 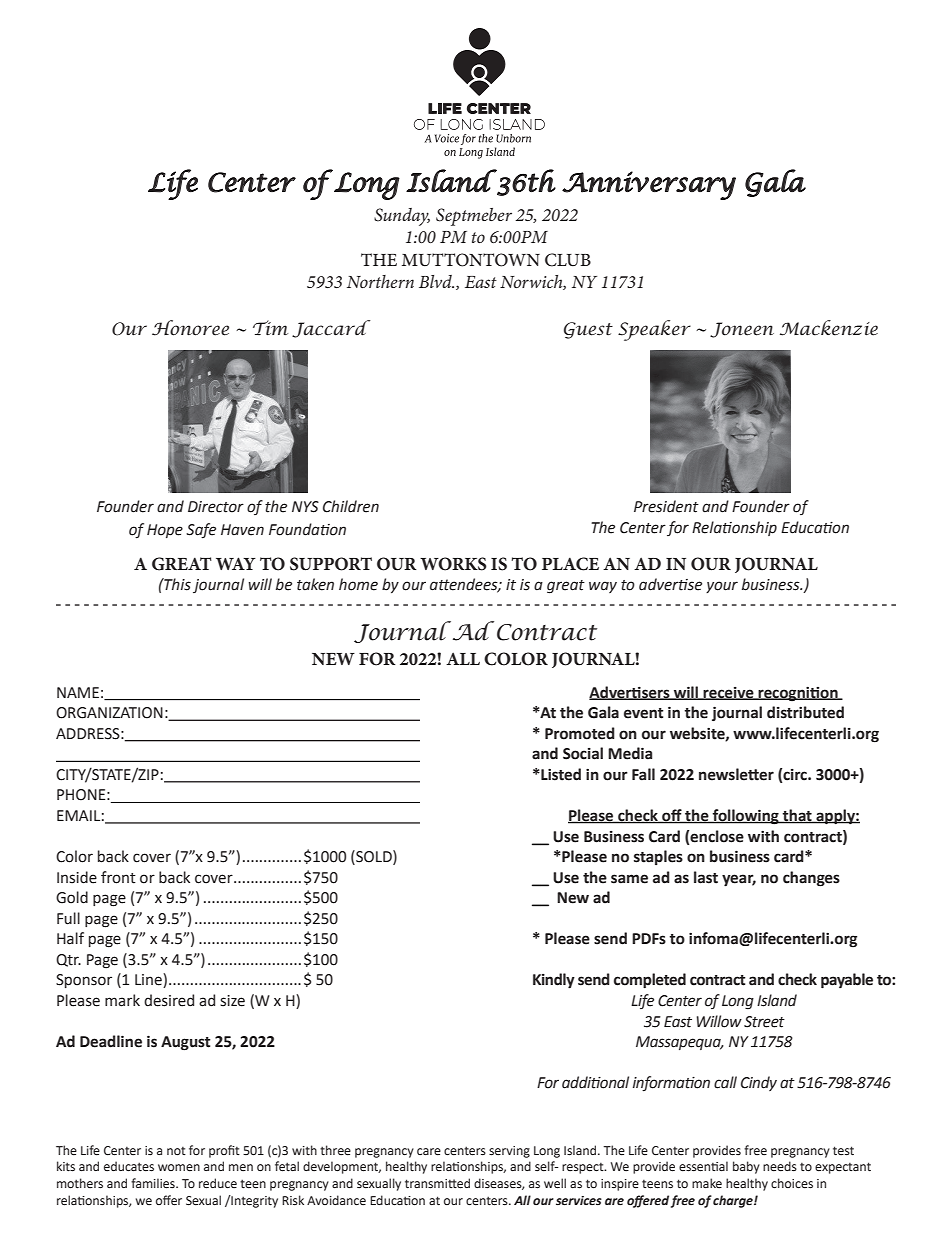 What do you see at coordinates (746, 1167) in the document?
I see `baby` at bounding box center [746, 1167].
